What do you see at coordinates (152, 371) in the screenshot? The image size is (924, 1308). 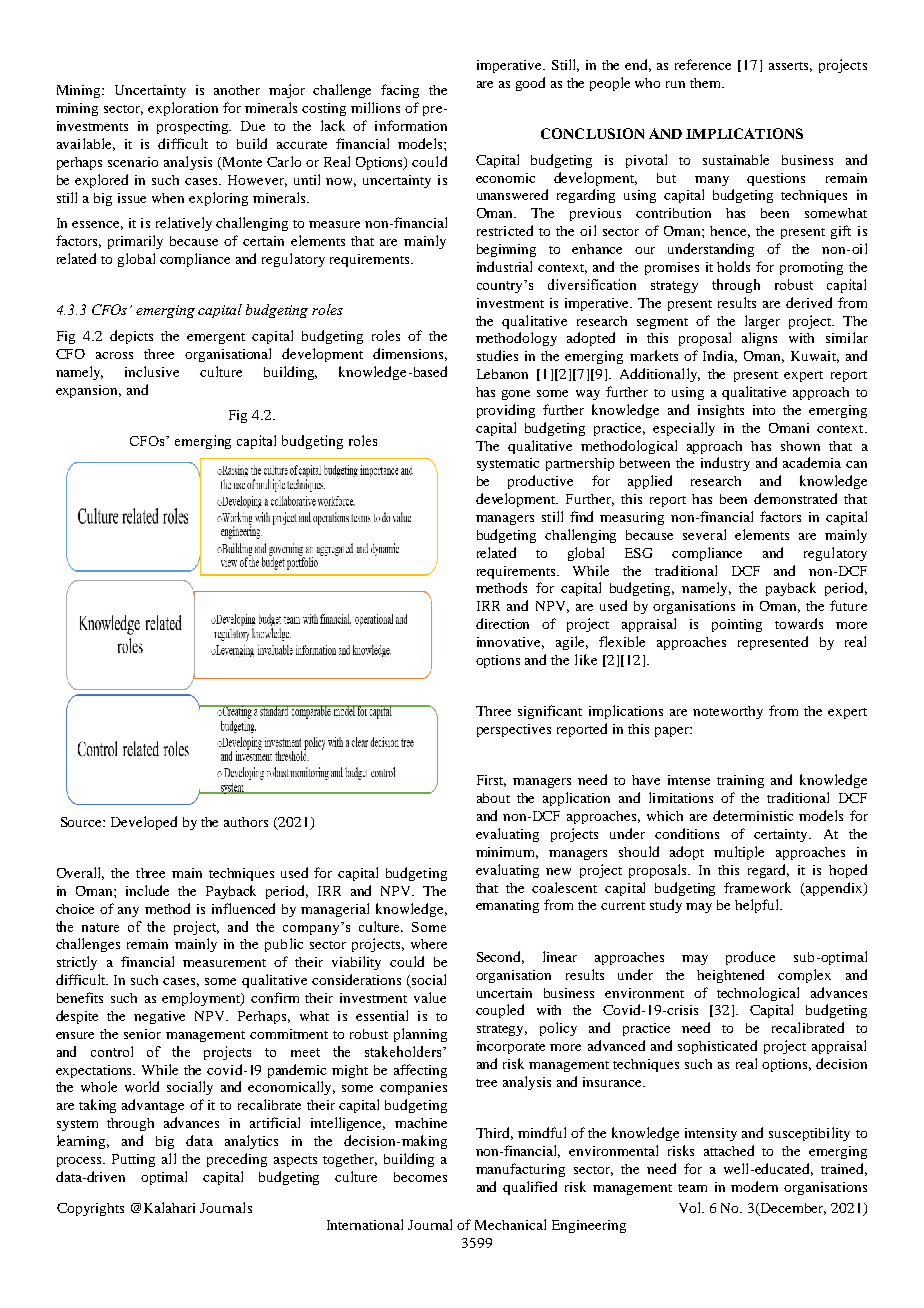 I see `inclusive` at bounding box center [152, 371].
